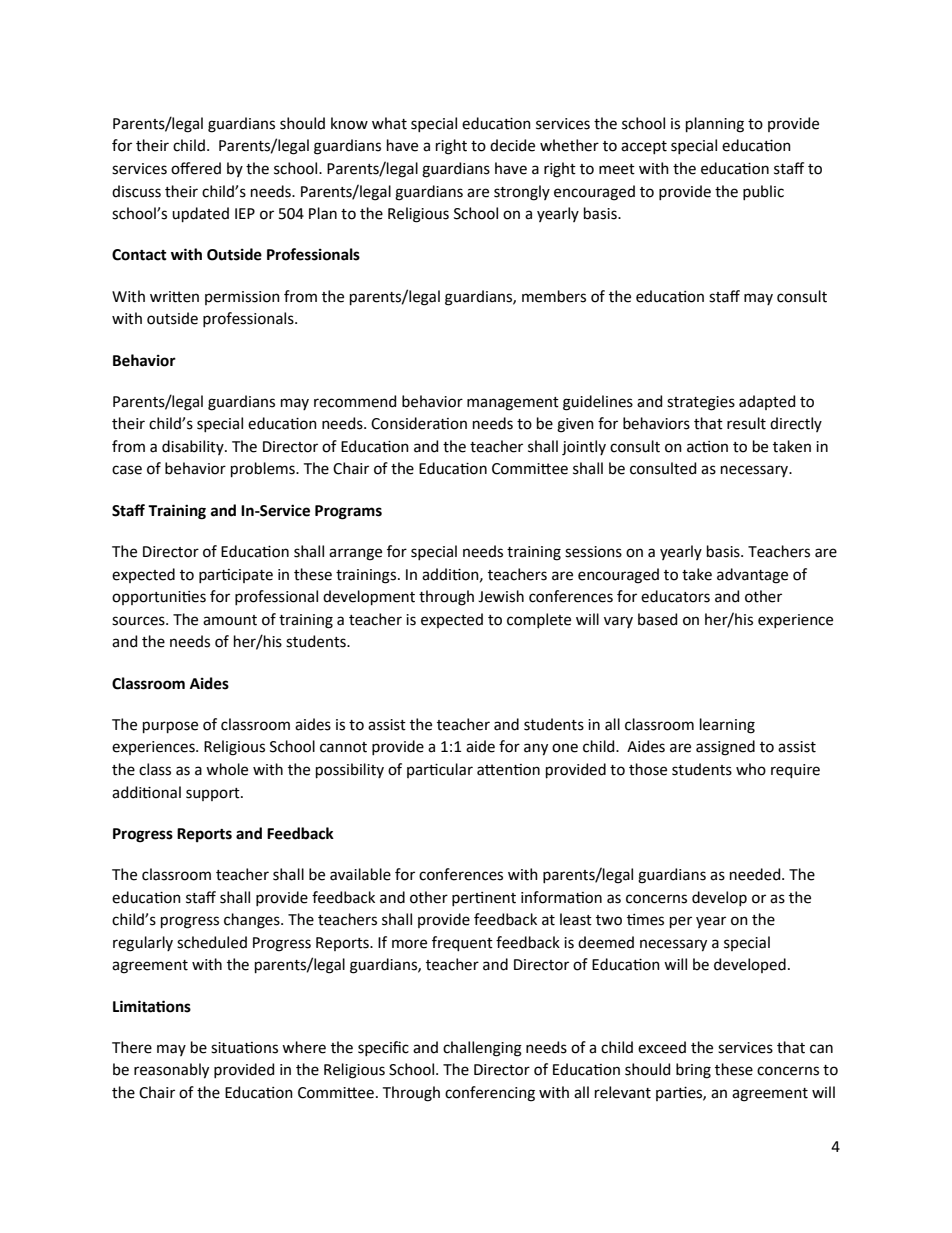 The height and width of the page is (1233, 952). Describe the element at coordinates (132, 1047) in the page. I see `There` at that location.
